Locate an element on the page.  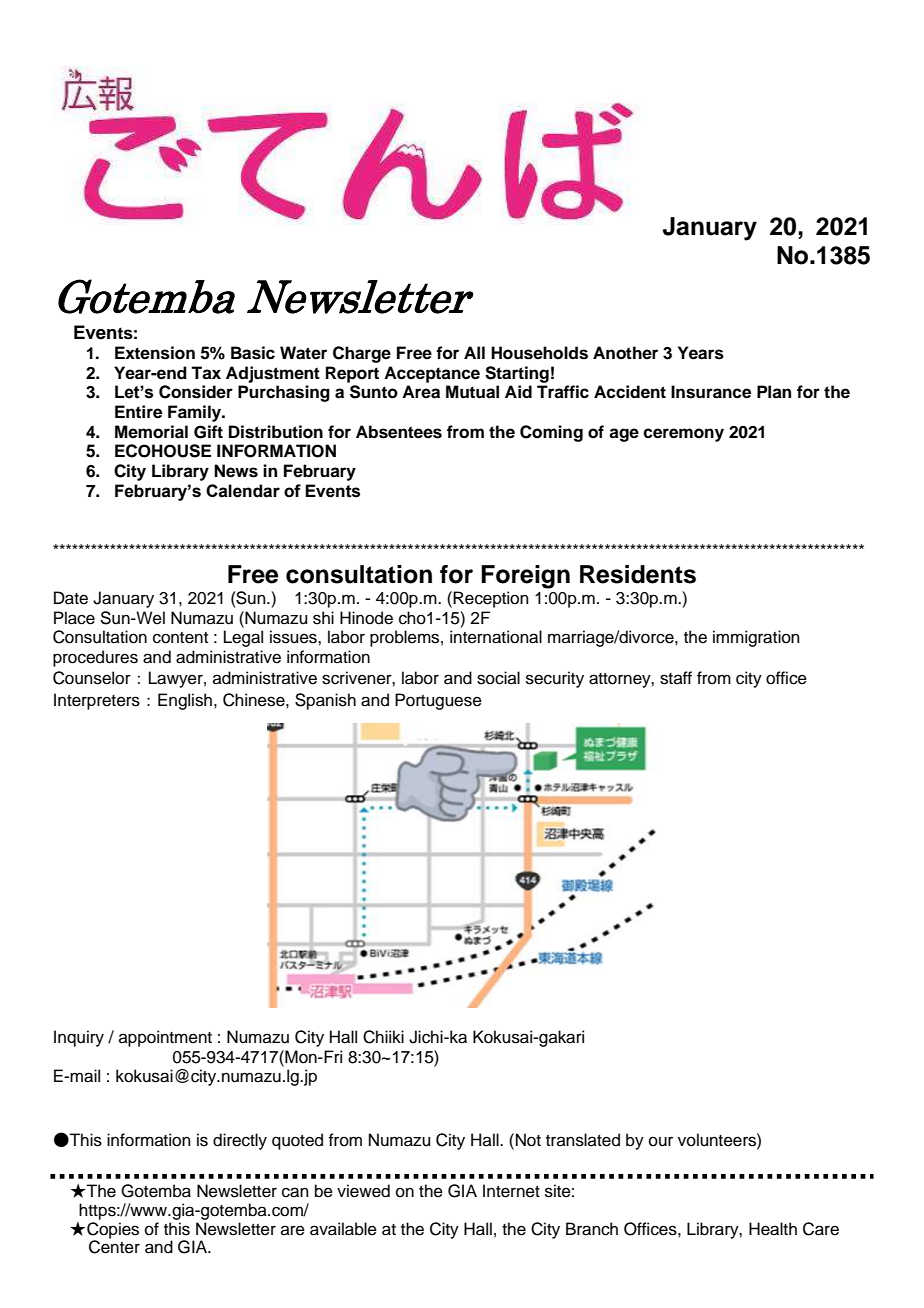
Health is located at coordinates (773, 1229).
